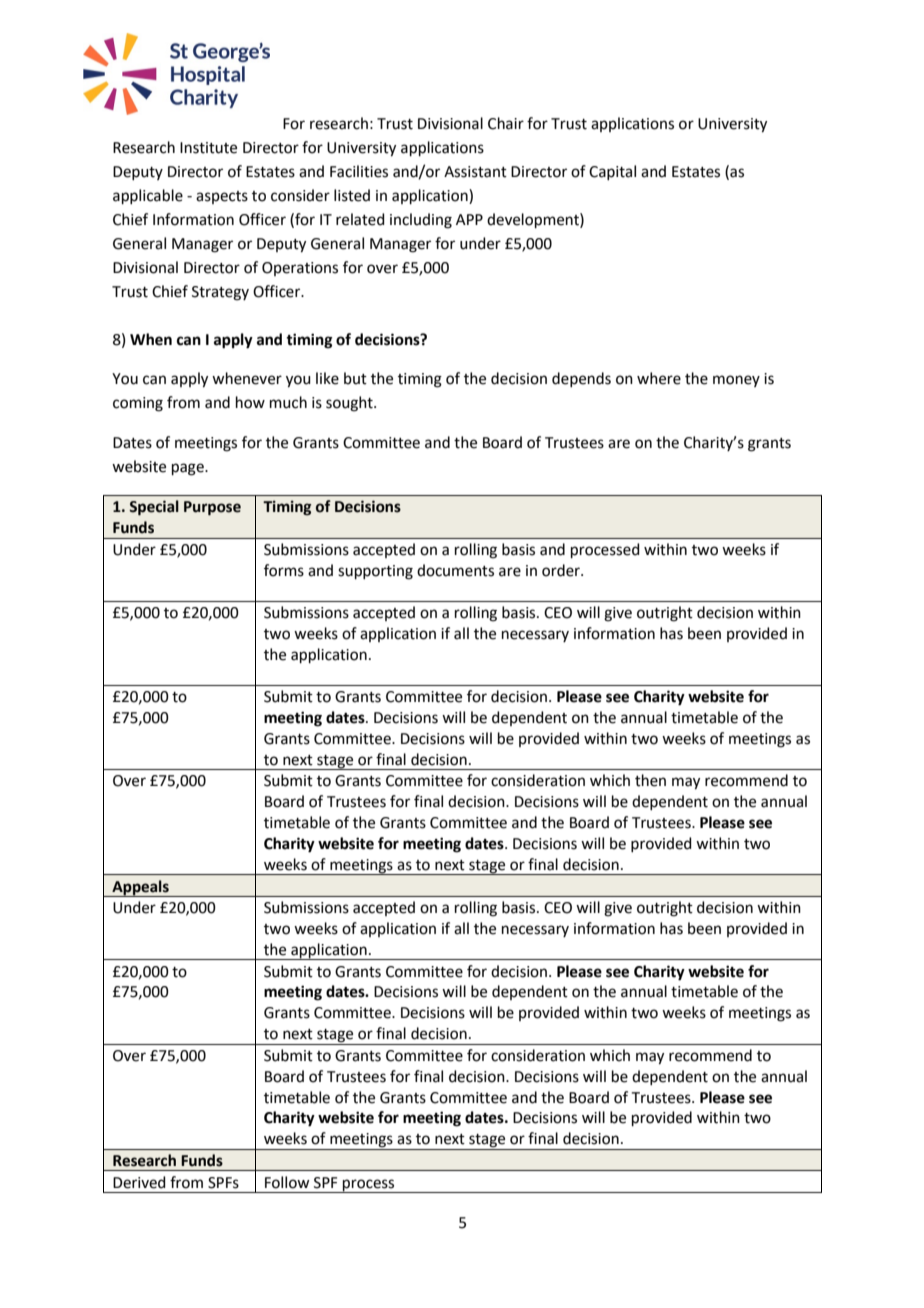 Image resolution: width=924 pixels, height=1308 pixels. Describe the element at coordinates (140, 888) in the page. I see `Appeals` at that location.
